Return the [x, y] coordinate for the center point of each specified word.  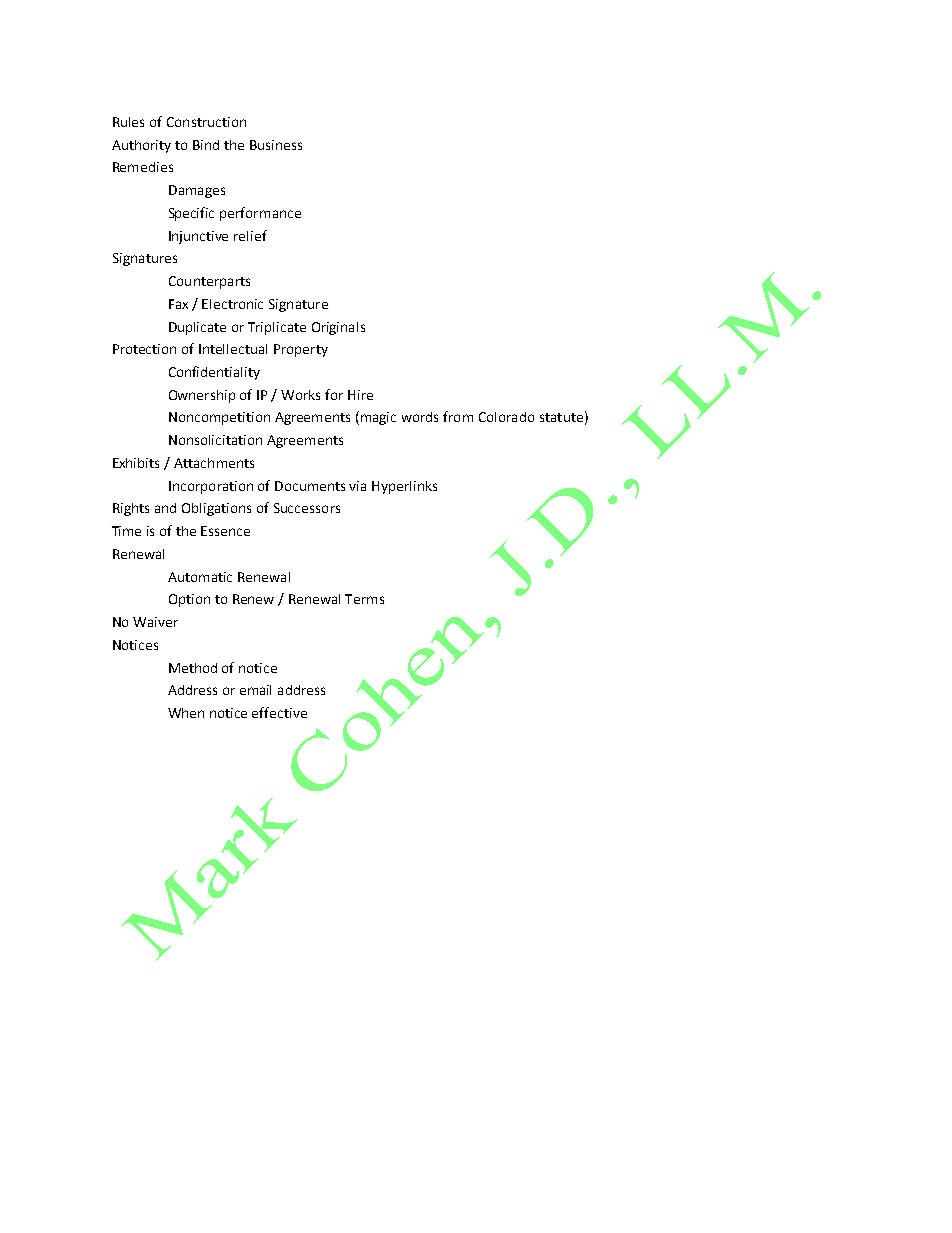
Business [276, 145]
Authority [141, 146]
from [458, 416]
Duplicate [197, 328]
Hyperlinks [404, 487]
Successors [307, 508]
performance [260, 214]
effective [279, 712]
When [186, 713]
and [165, 508]
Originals [338, 328]
